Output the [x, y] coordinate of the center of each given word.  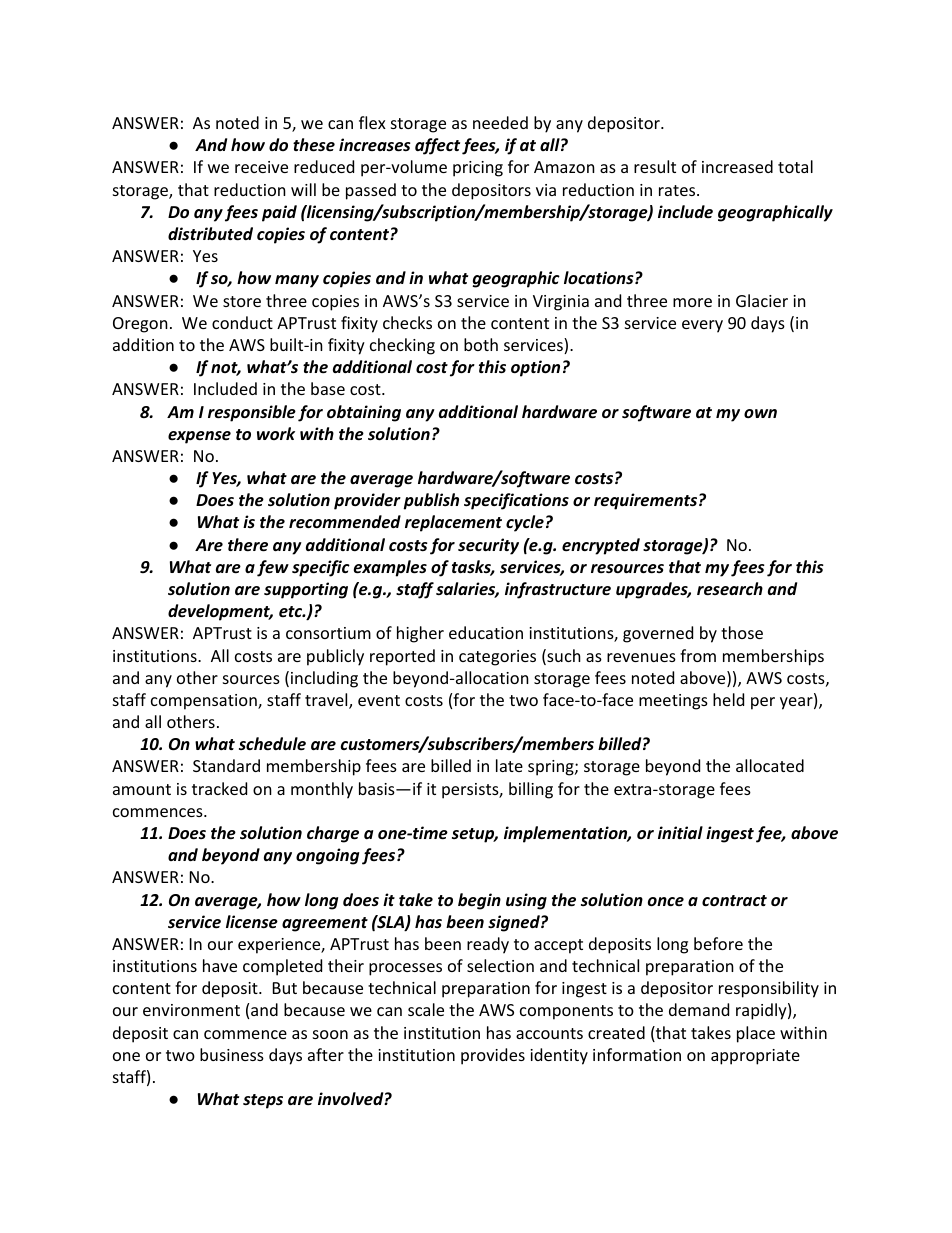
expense [199, 437]
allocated [770, 765]
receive [261, 167]
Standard [226, 765]
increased [737, 166]
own [760, 413]
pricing [478, 169]
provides [493, 1056]
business [232, 1054]
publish [431, 501]
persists [471, 791]
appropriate [755, 1057]
